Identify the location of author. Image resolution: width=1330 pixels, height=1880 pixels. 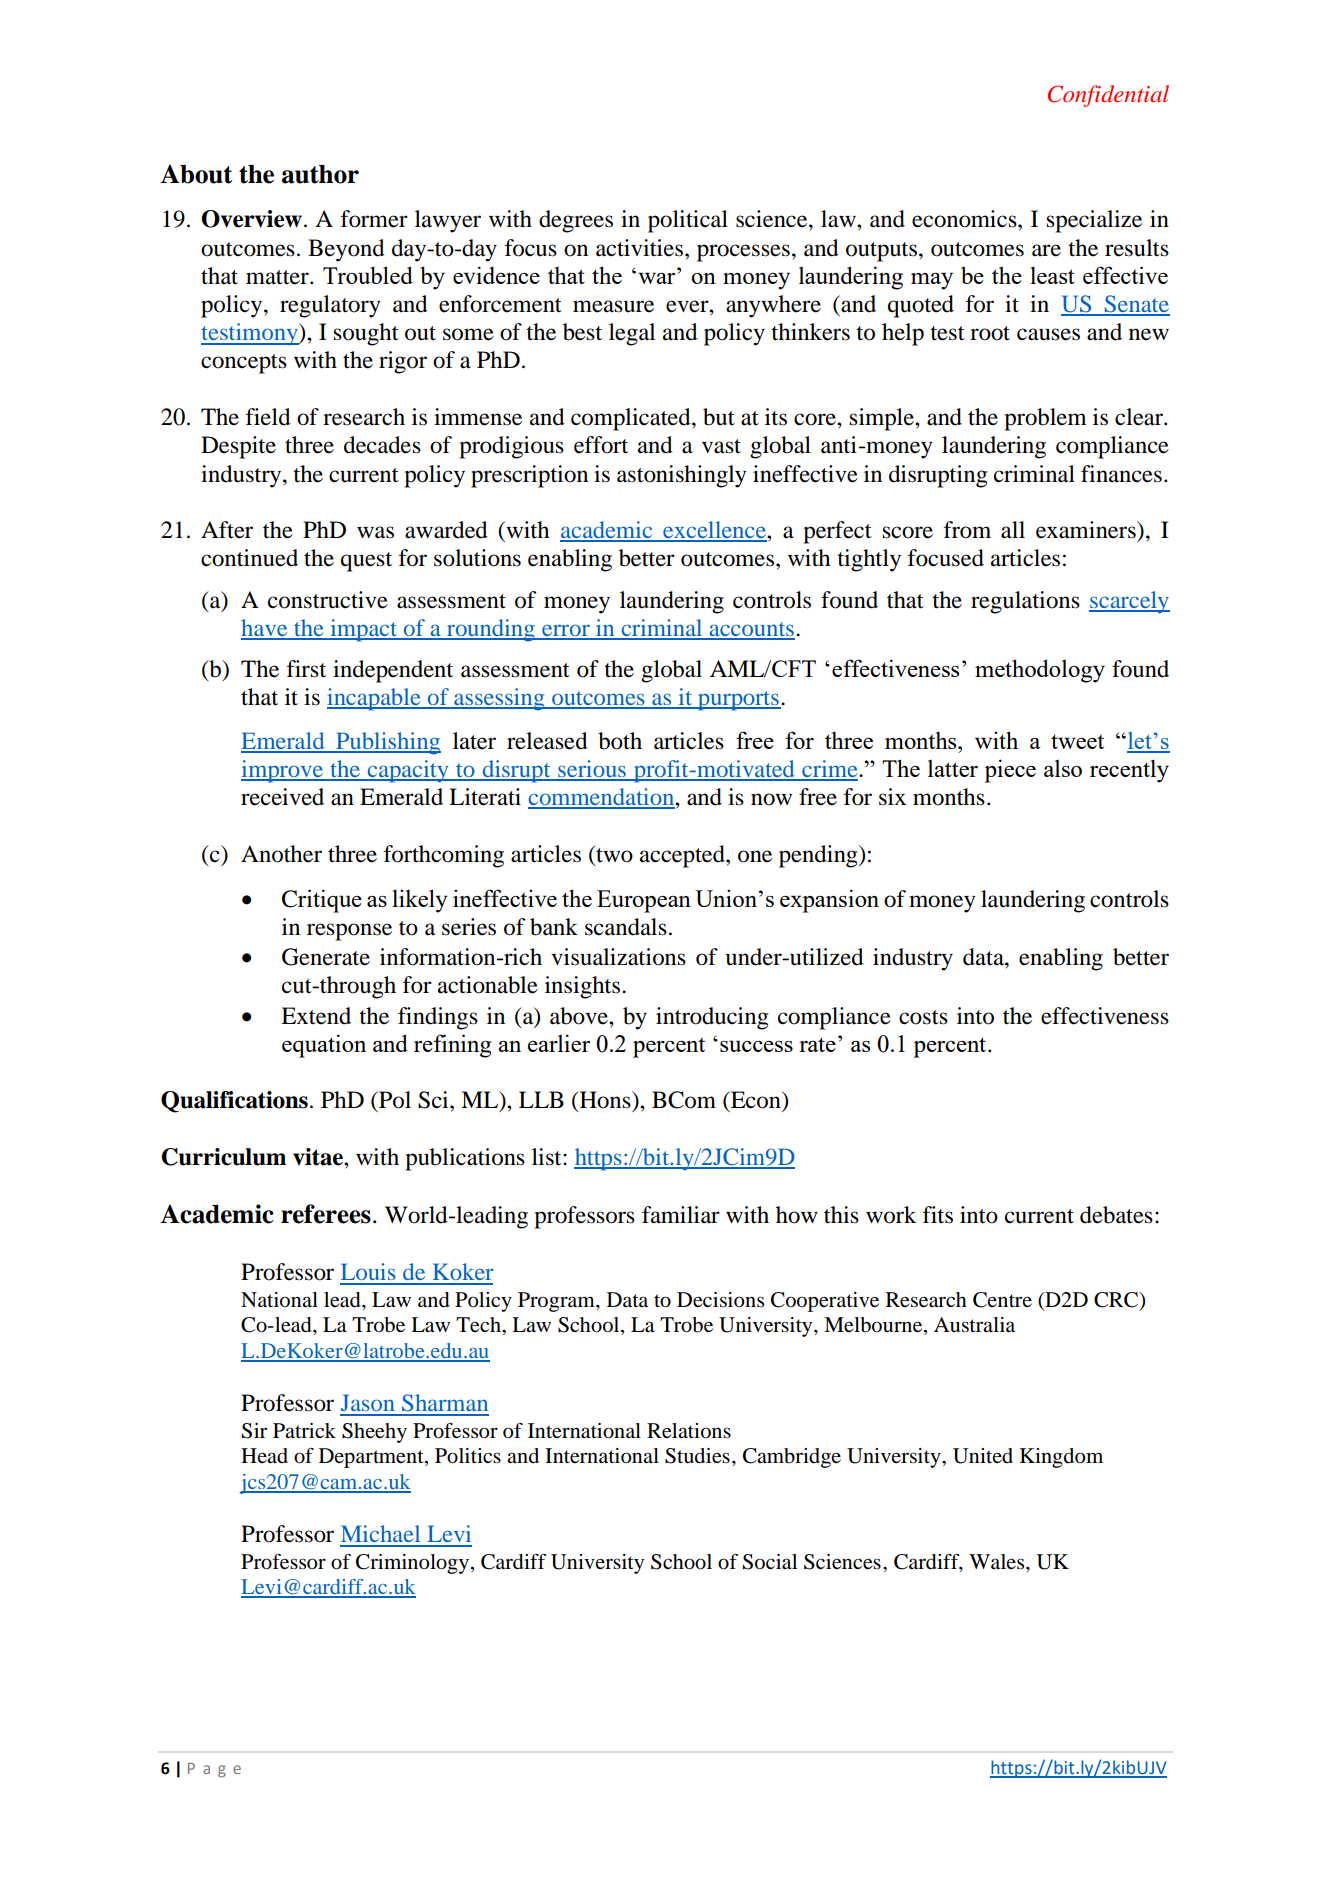
(320, 174).
